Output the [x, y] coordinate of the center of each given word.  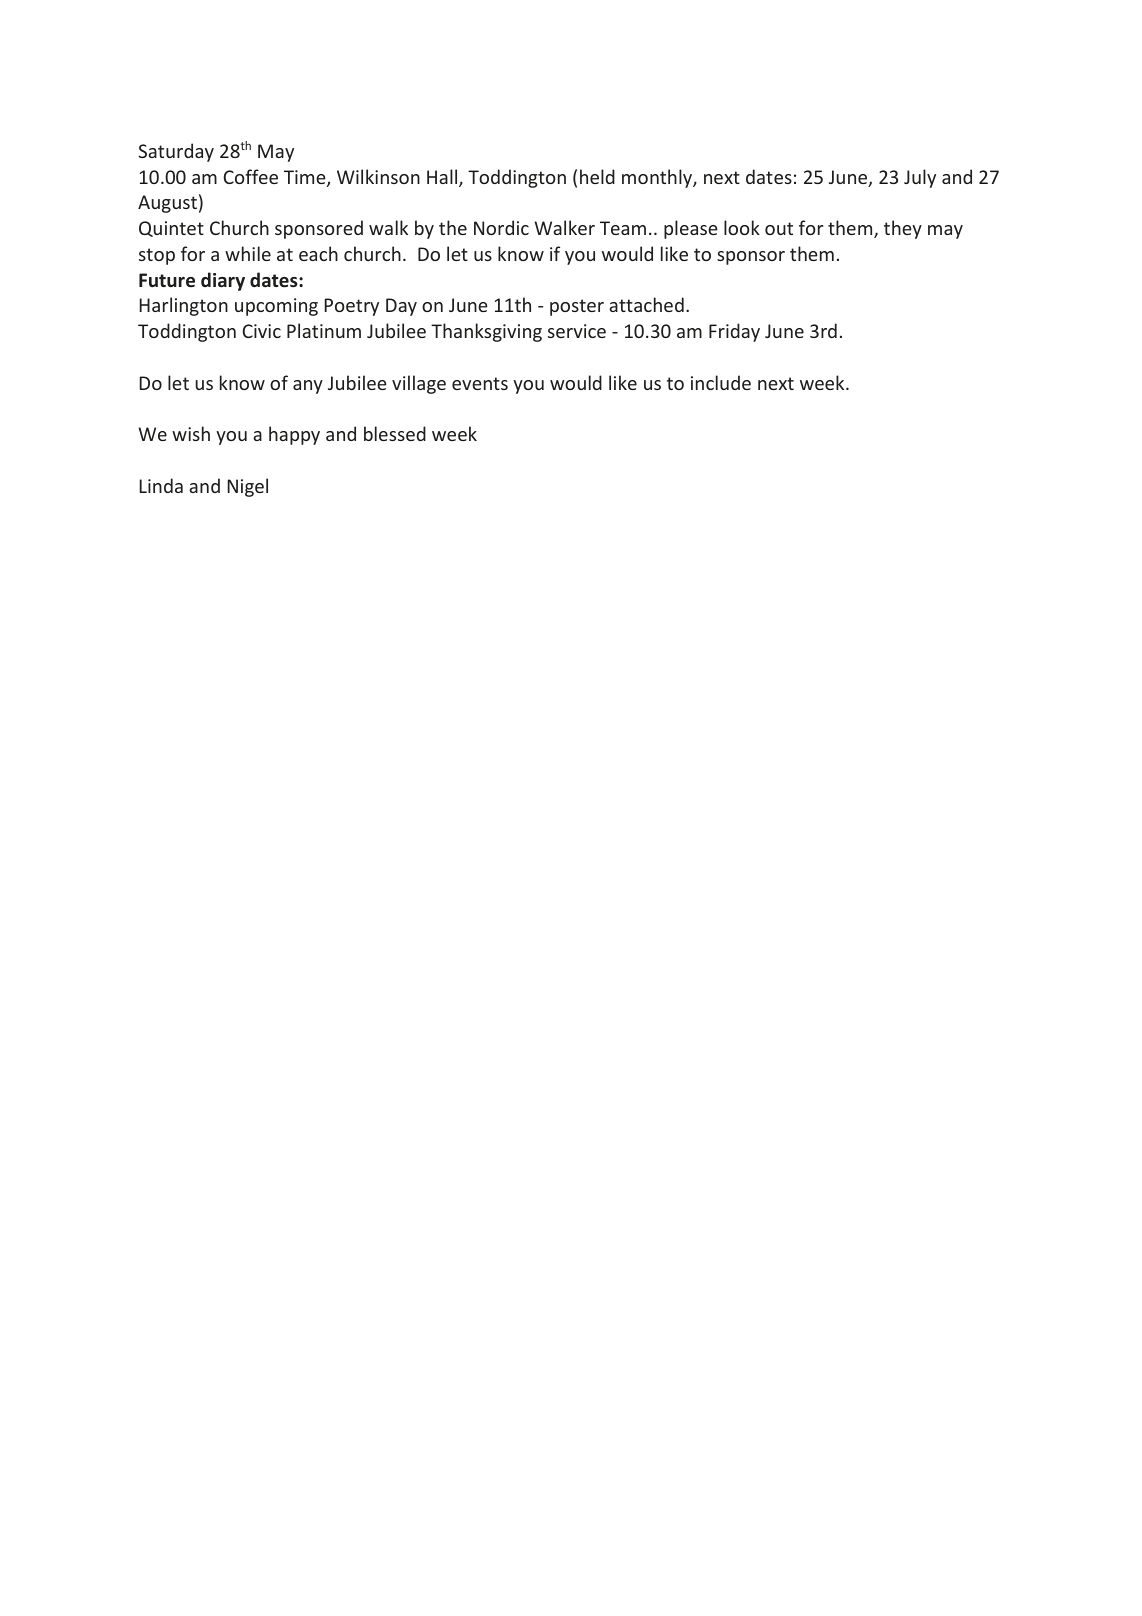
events [480, 383]
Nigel [247, 487]
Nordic [501, 227]
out [779, 228]
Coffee [250, 176]
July [920, 178]
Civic [261, 331]
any [308, 387]
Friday [734, 332]
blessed [395, 433]
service [577, 331]
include [721, 382]
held [597, 176]
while [248, 253]
